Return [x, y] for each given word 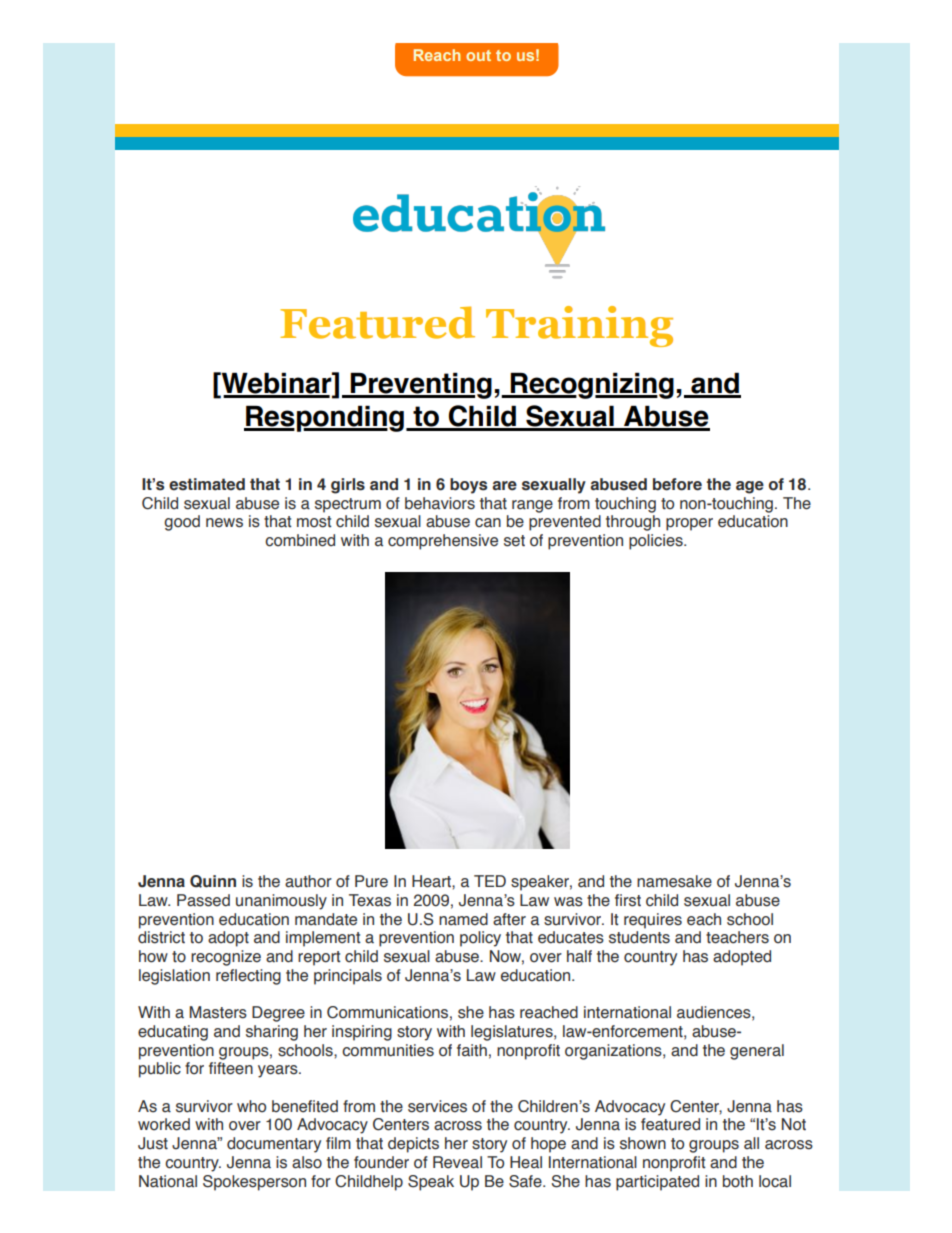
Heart [432, 881]
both [738, 1181]
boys [468, 486]
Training [579, 326]
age [750, 487]
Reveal [457, 1162]
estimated [207, 484]
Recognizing [591, 386]
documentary [274, 1145]
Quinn [213, 881]
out [478, 55]
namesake [674, 881]
